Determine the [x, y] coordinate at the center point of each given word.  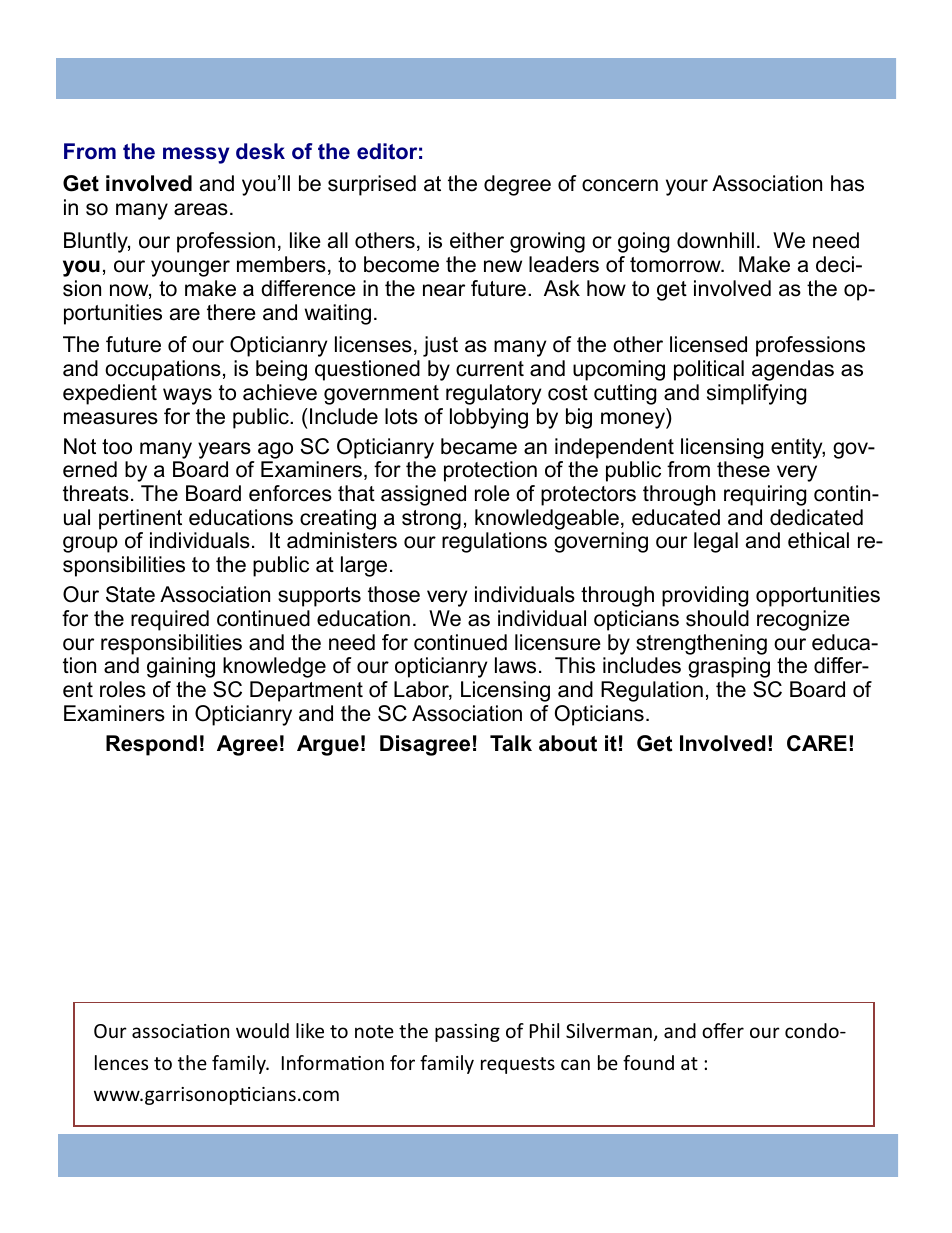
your [687, 187]
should [717, 618]
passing [467, 1033]
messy [196, 155]
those [394, 594]
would [262, 1030]
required [170, 620]
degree [517, 185]
